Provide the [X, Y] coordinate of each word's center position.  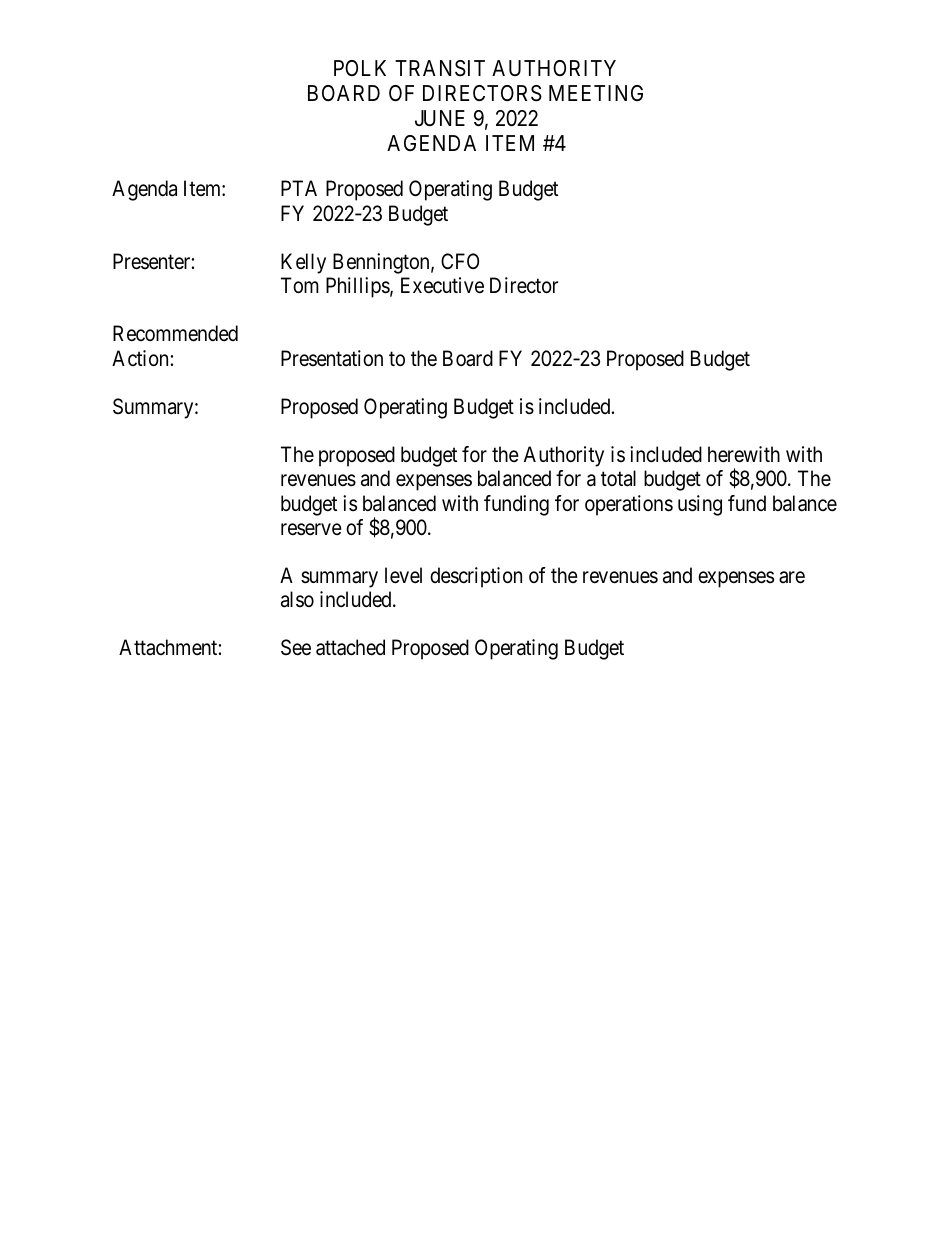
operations [629, 505]
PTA [299, 188]
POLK [360, 68]
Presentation [332, 358]
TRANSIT [440, 68]
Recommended [175, 333]
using [700, 505]
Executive [442, 285]
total [618, 478]
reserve [311, 529]
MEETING [596, 93]
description [476, 577]
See [296, 647]
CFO [460, 261]
